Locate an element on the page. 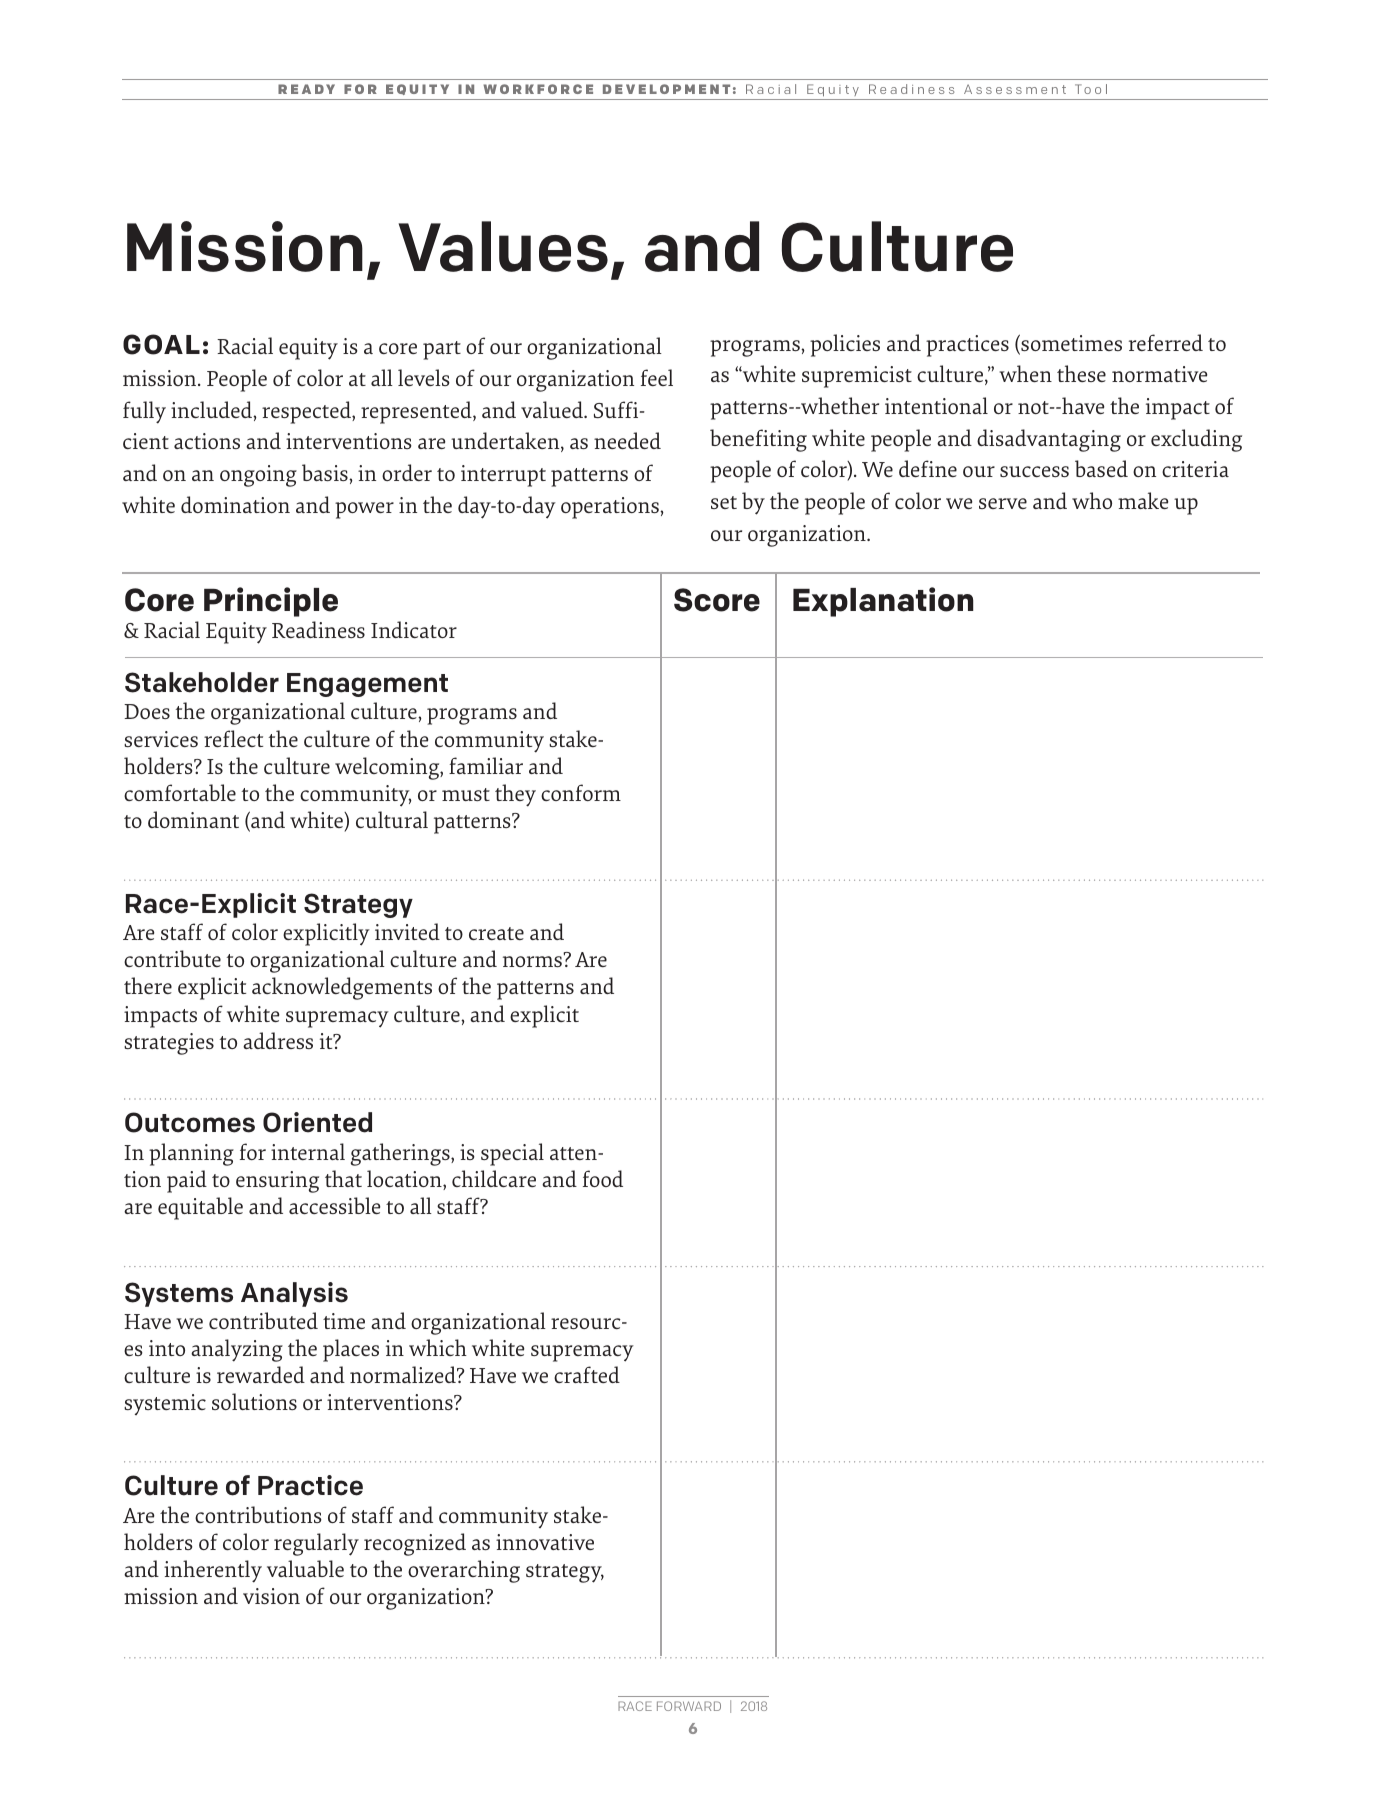  these is located at coordinates (1081, 373).
